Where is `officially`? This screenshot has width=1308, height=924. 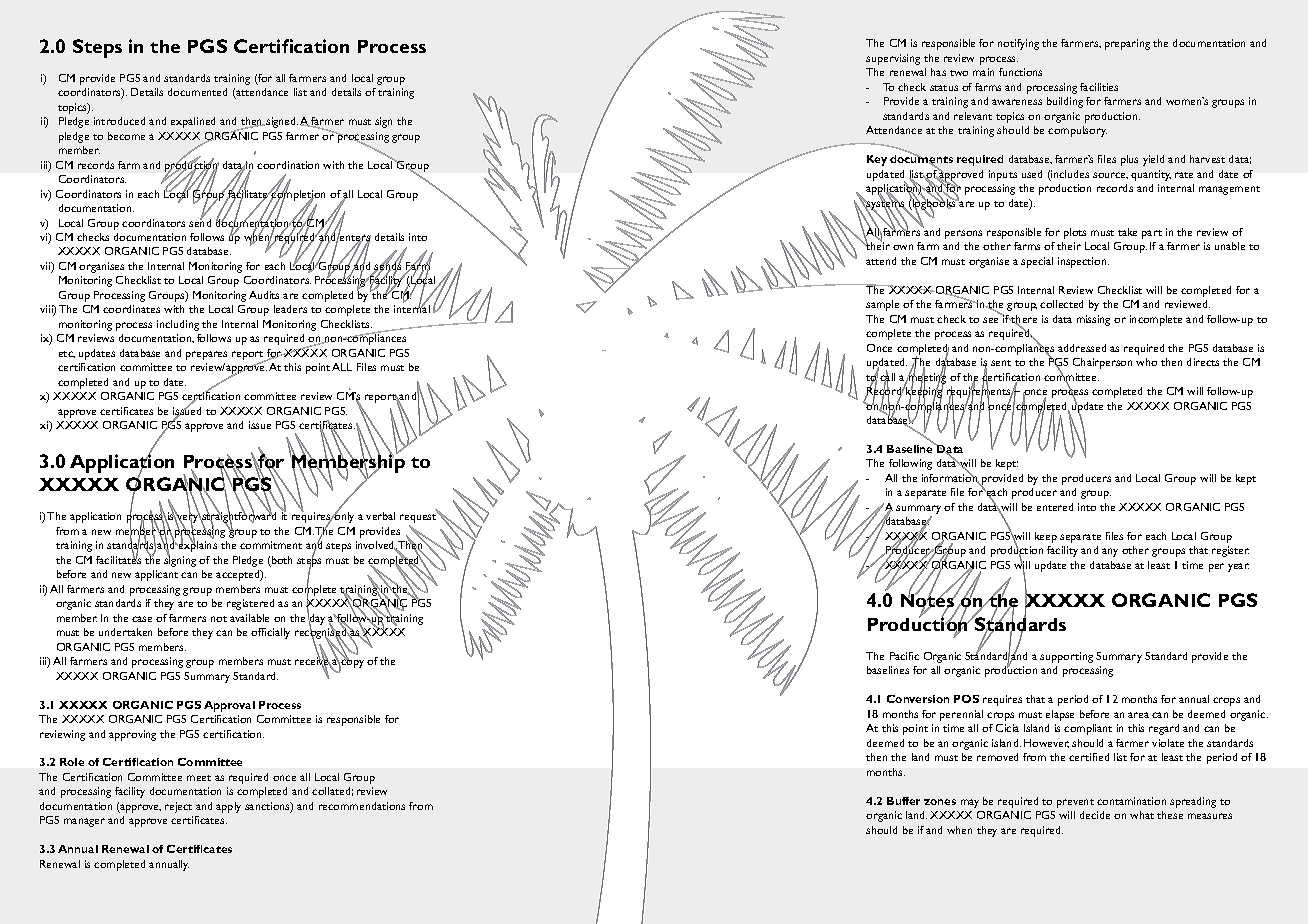 officially is located at coordinates (270, 633).
